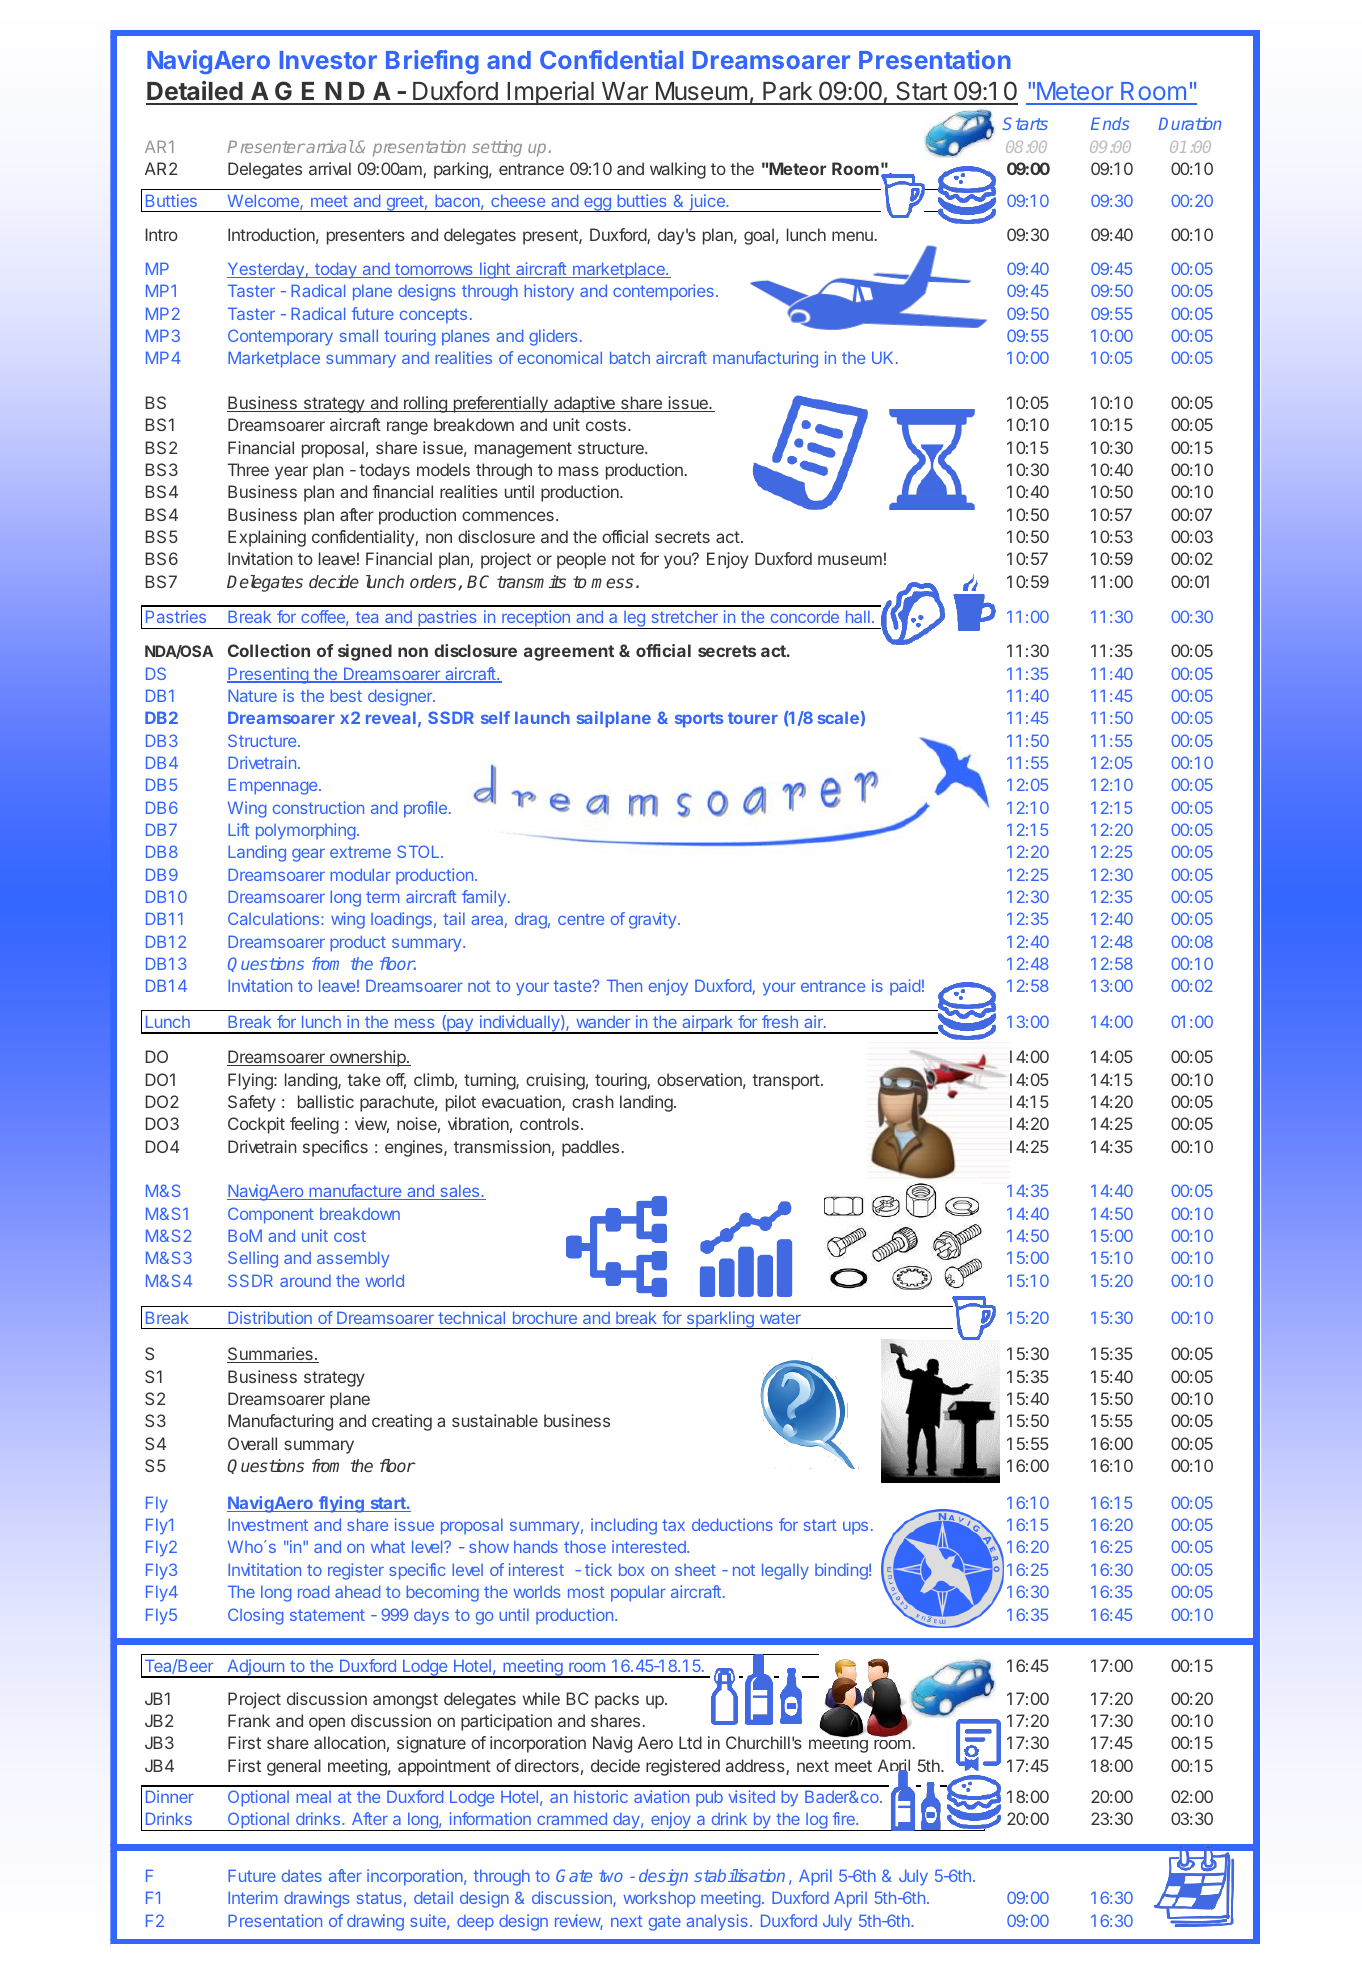 This document has width=1362, height=1968. Describe the element at coordinates (302, 1876) in the document. I see `dates` at that location.
